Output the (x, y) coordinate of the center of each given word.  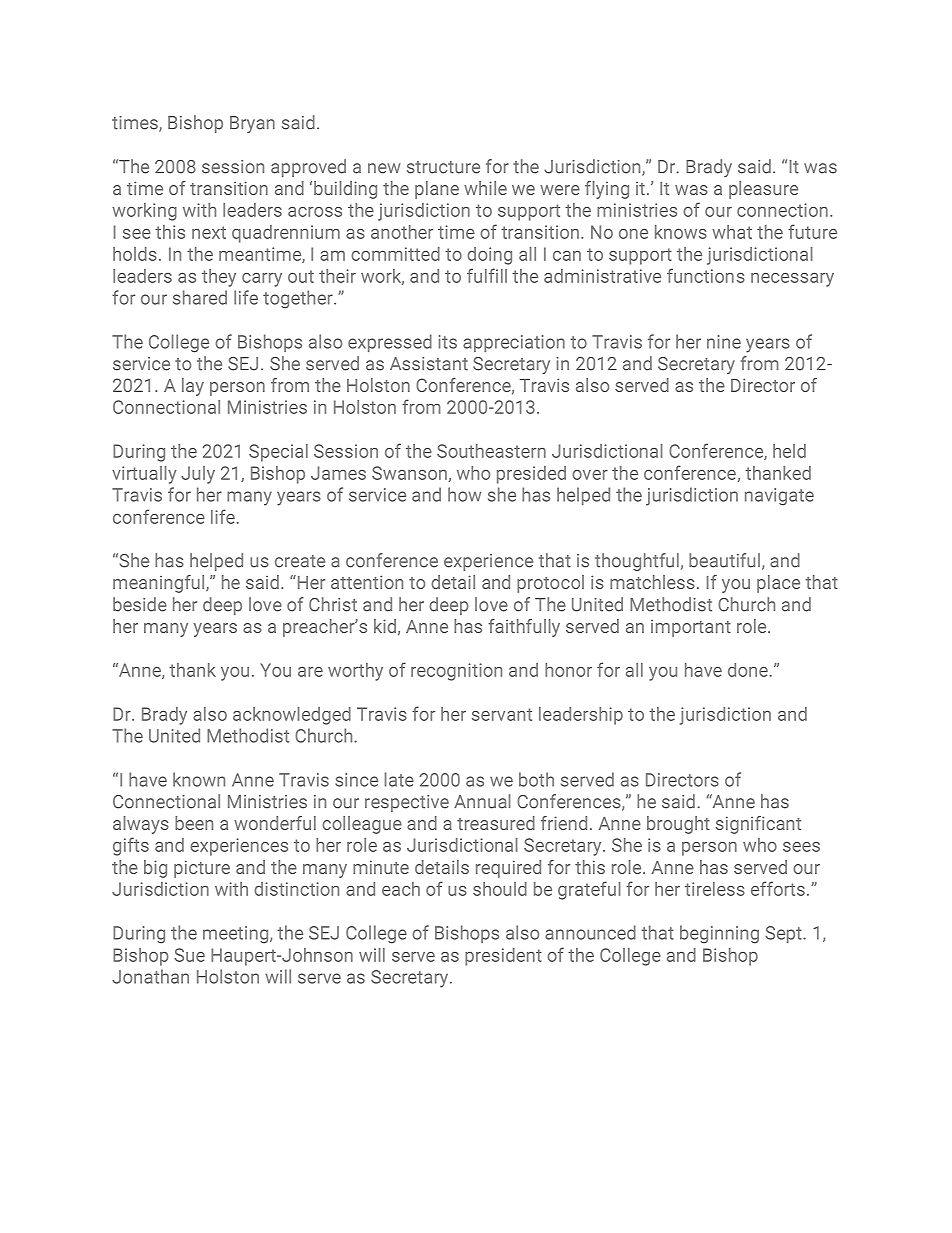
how (464, 494)
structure (443, 167)
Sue (189, 955)
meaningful (160, 584)
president (503, 957)
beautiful (724, 560)
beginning (719, 934)
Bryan (252, 124)
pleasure (763, 190)
